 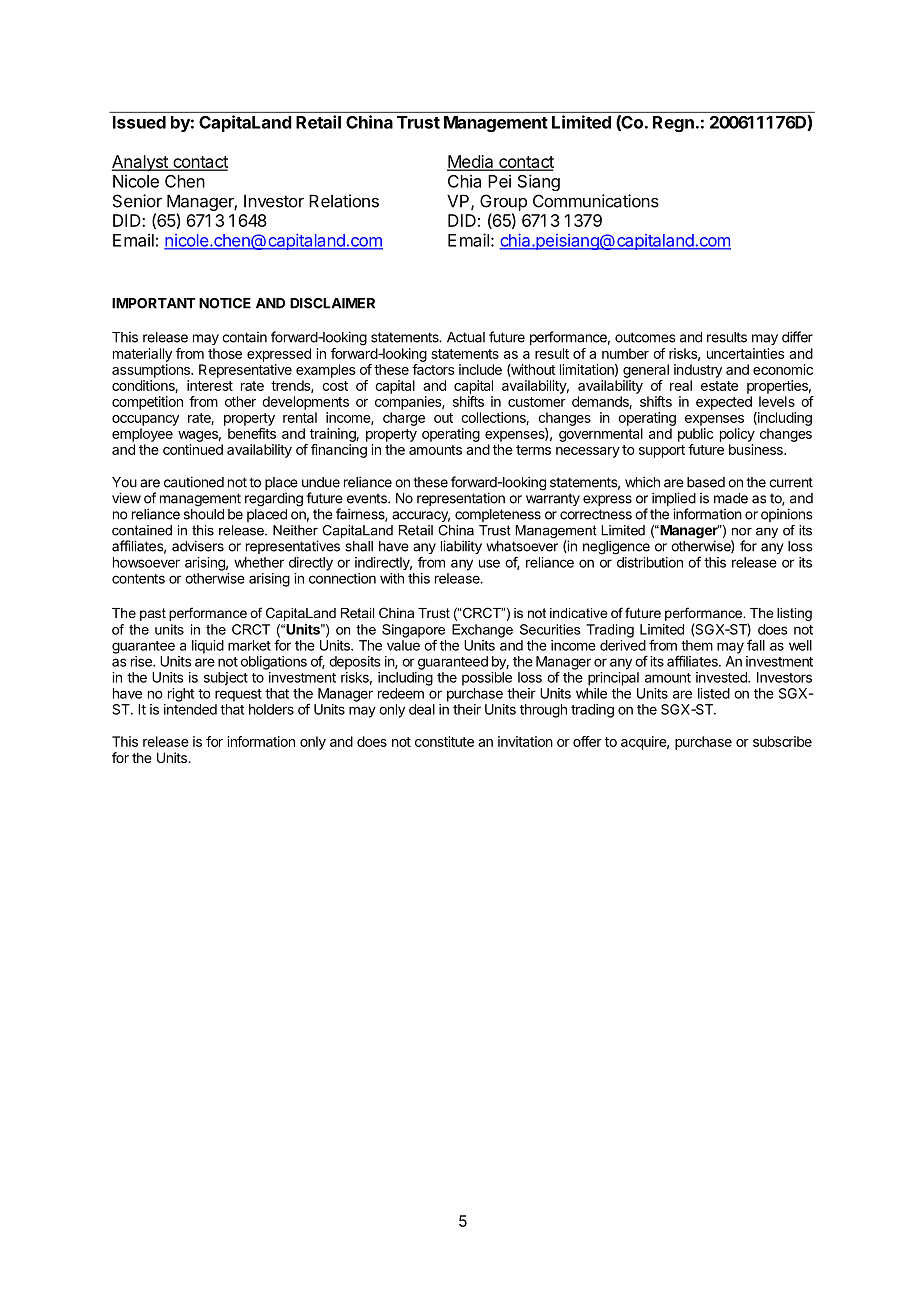 What do you see at coordinates (596, 201) in the document?
I see `Communications` at bounding box center [596, 201].
